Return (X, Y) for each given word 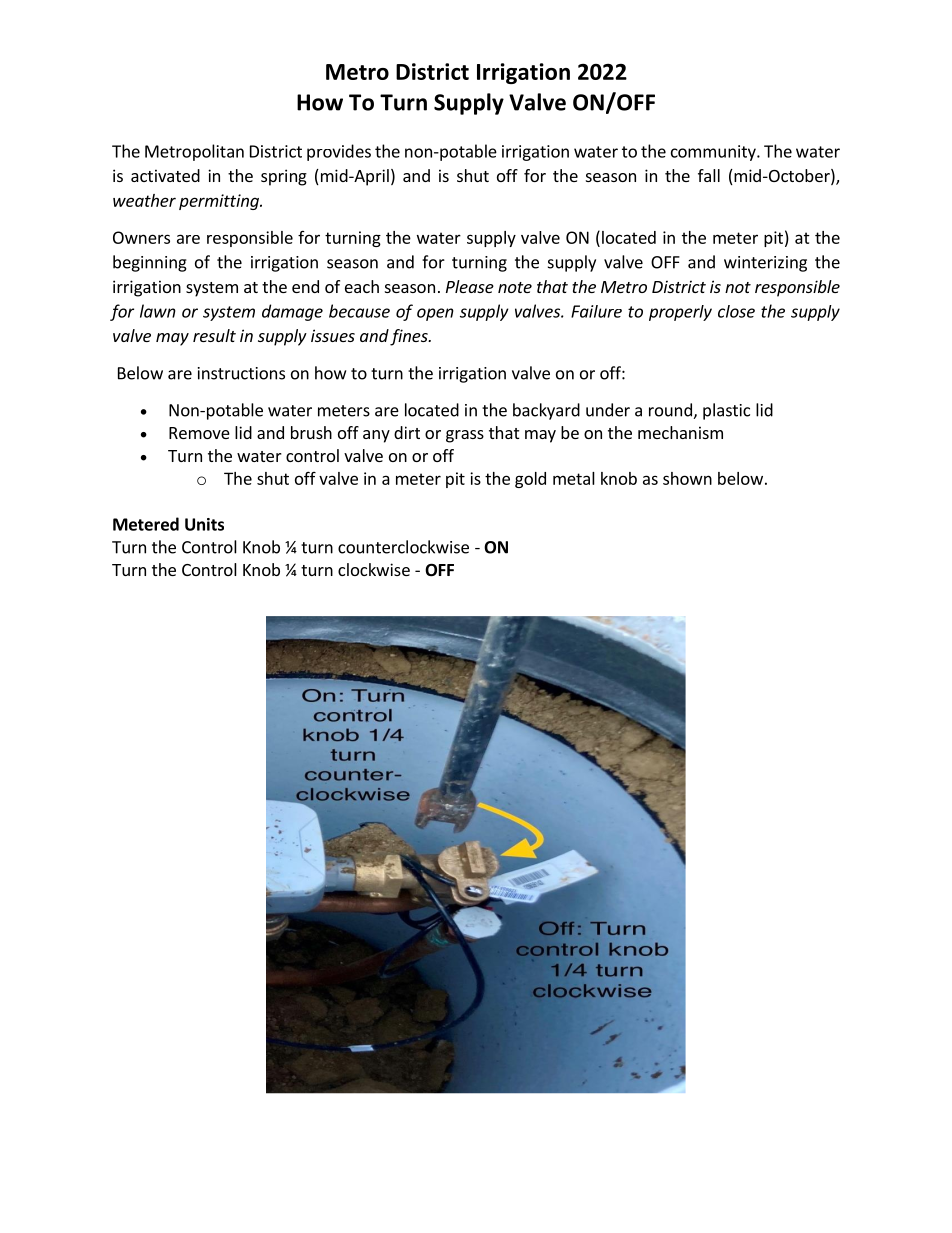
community (714, 153)
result (214, 335)
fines (410, 337)
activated (165, 175)
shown (687, 478)
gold (530, 480)
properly (680, 313)
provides (339, 152)
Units (204, 524)
